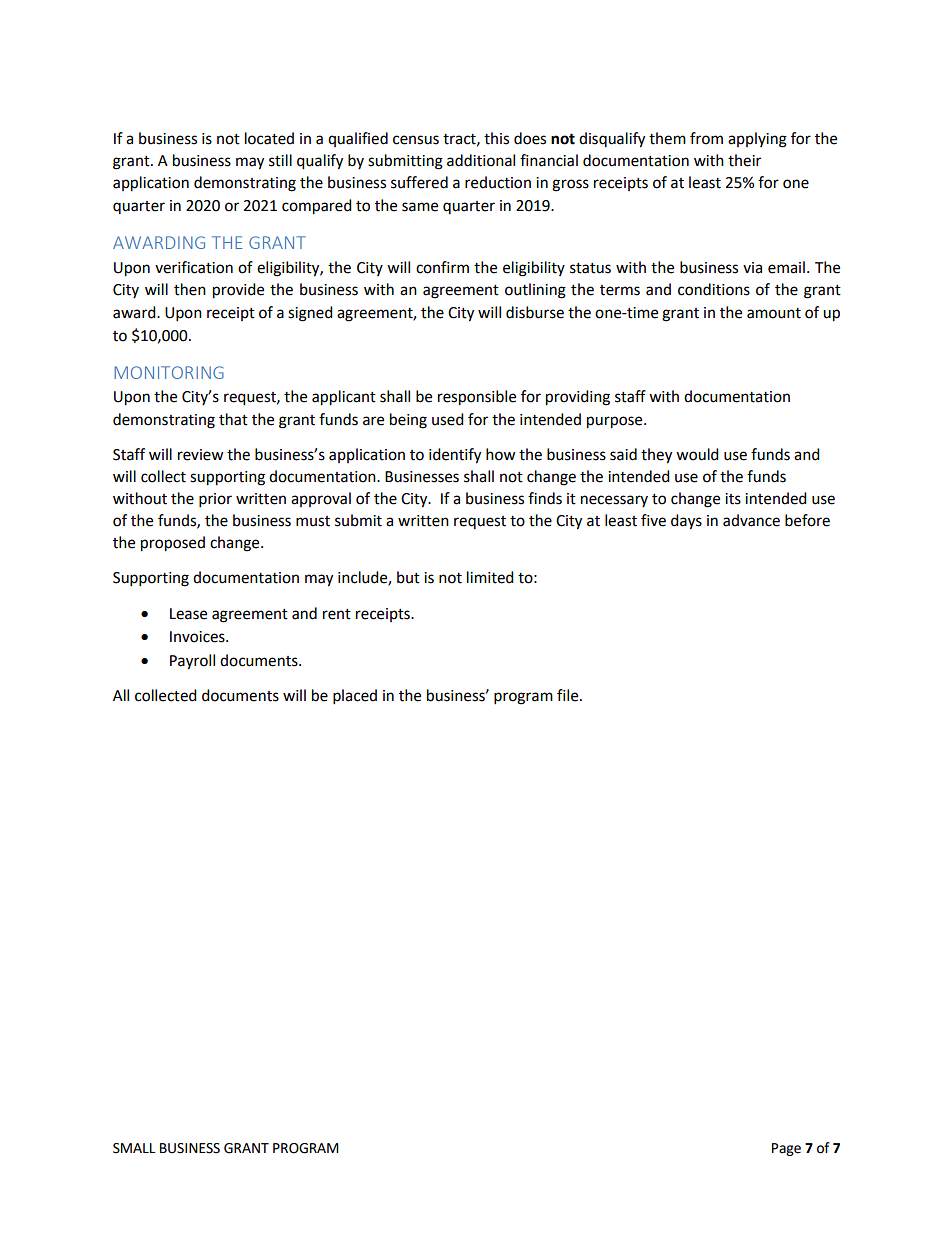 The image size is (952, 1233). Describe the element at coordinates (697, 454) in the document. I see `would` at that location.
